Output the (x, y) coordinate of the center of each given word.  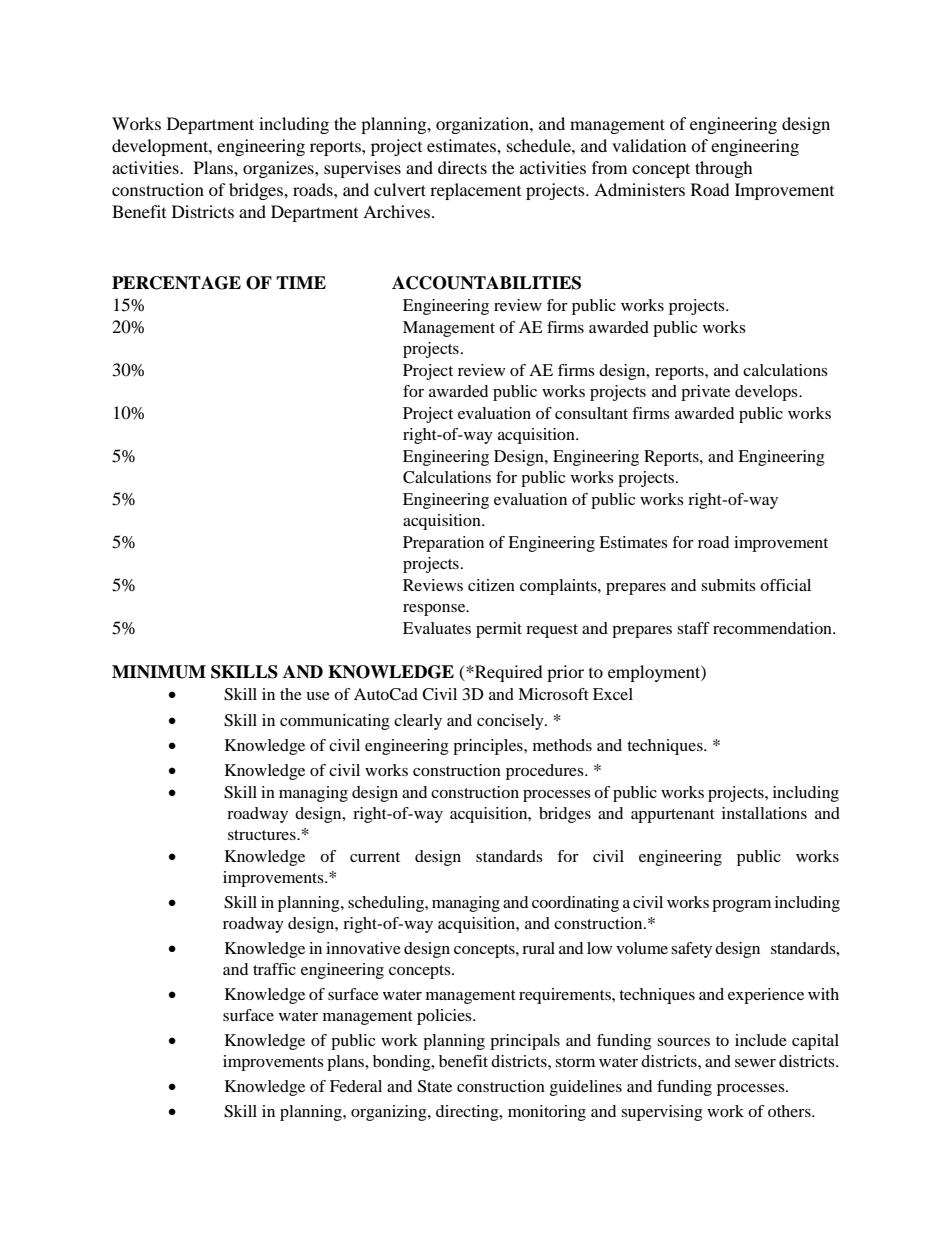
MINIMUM (159, 672)
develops (767, 393)
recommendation (773, 628)
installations (764, 813)
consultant (591, 413)
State (435, 1086)
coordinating (575, 904)
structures (263, 835)
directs (462, 167)
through (724, 169)
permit (499, 630)
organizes (279, 169)
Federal (356, 1086)
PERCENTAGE (176, 283)
